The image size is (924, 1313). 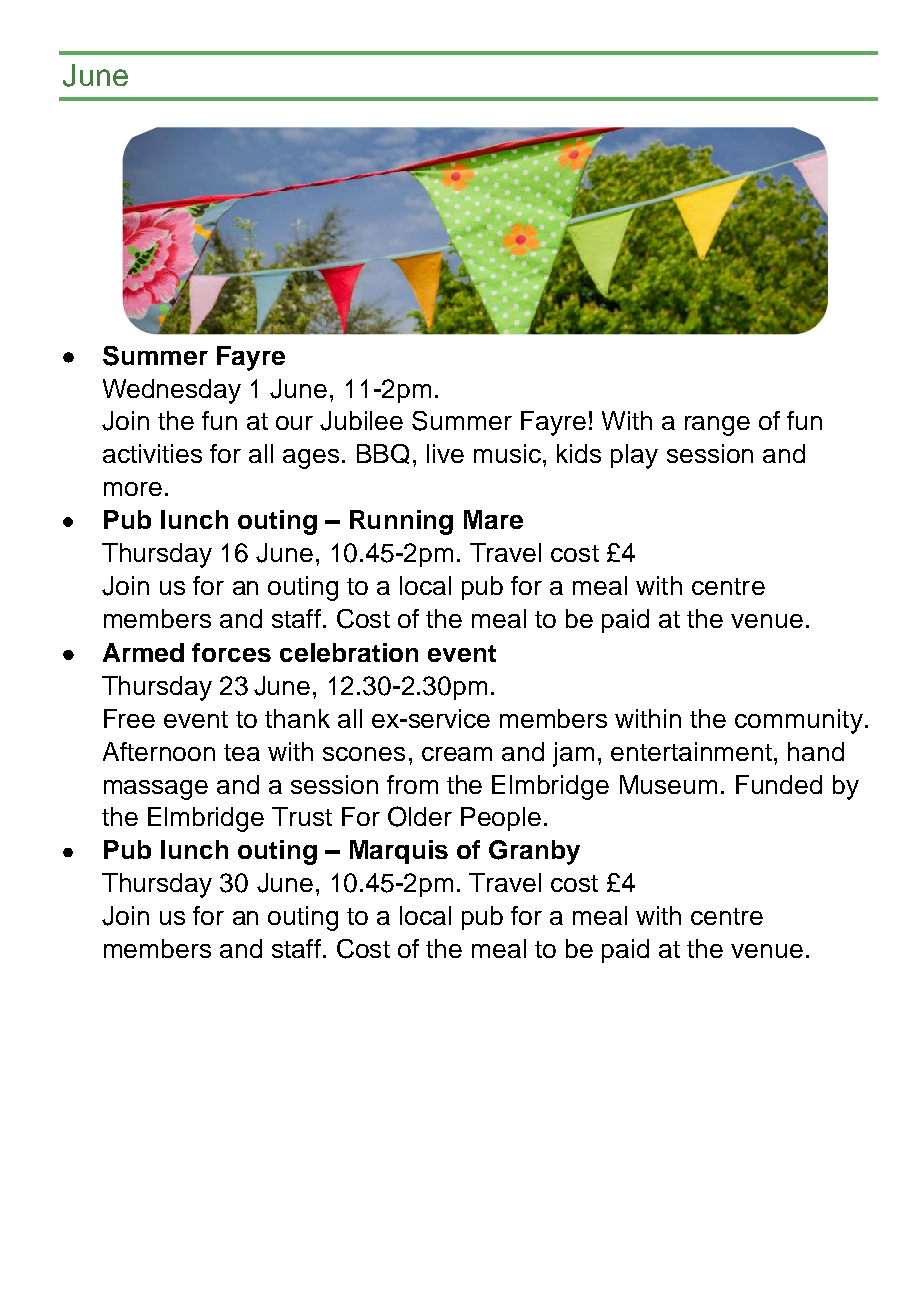 I want to click on Wednesday, so click(x=172, y=391).
